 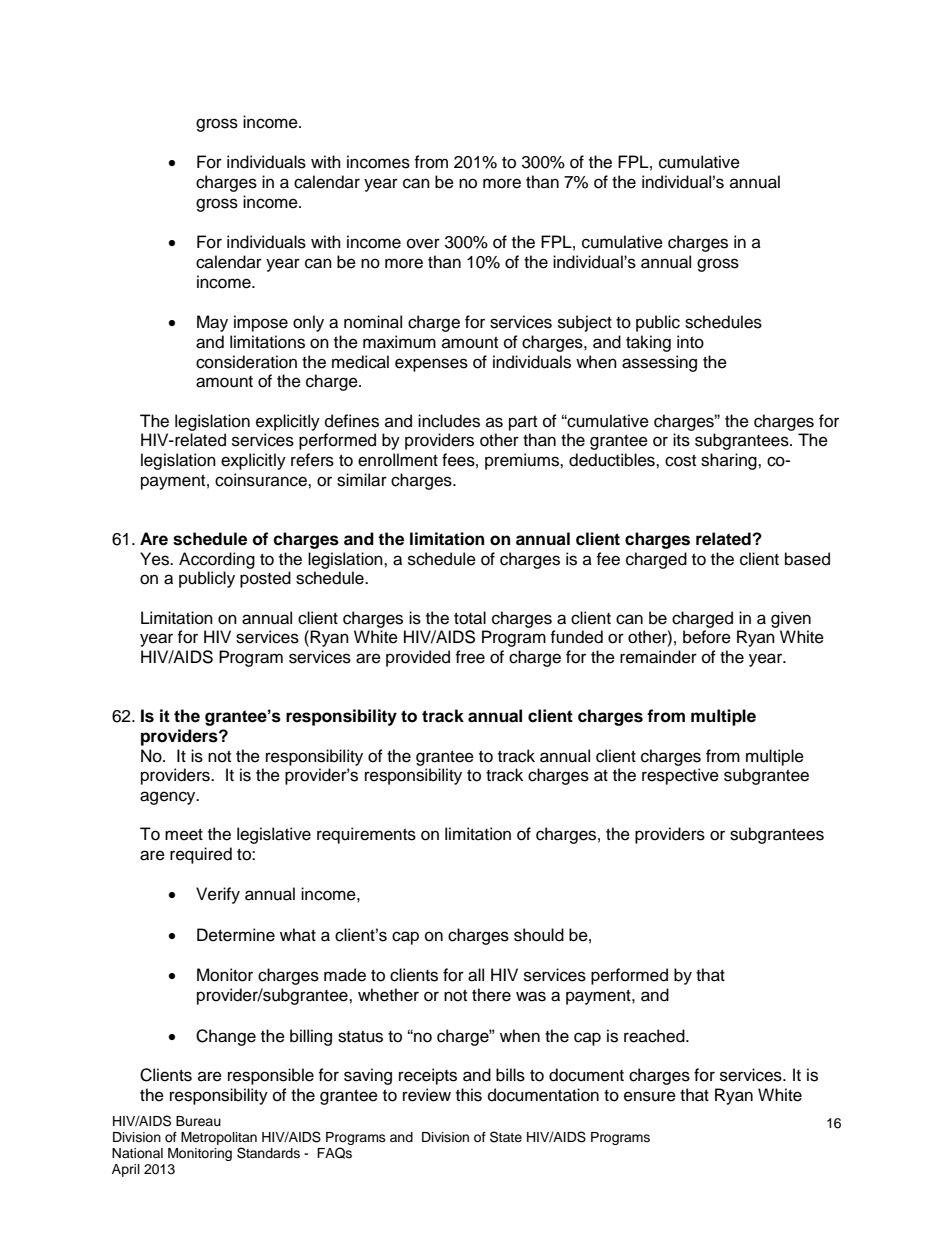 I want to click on agency, so click(x=169, y=798).
